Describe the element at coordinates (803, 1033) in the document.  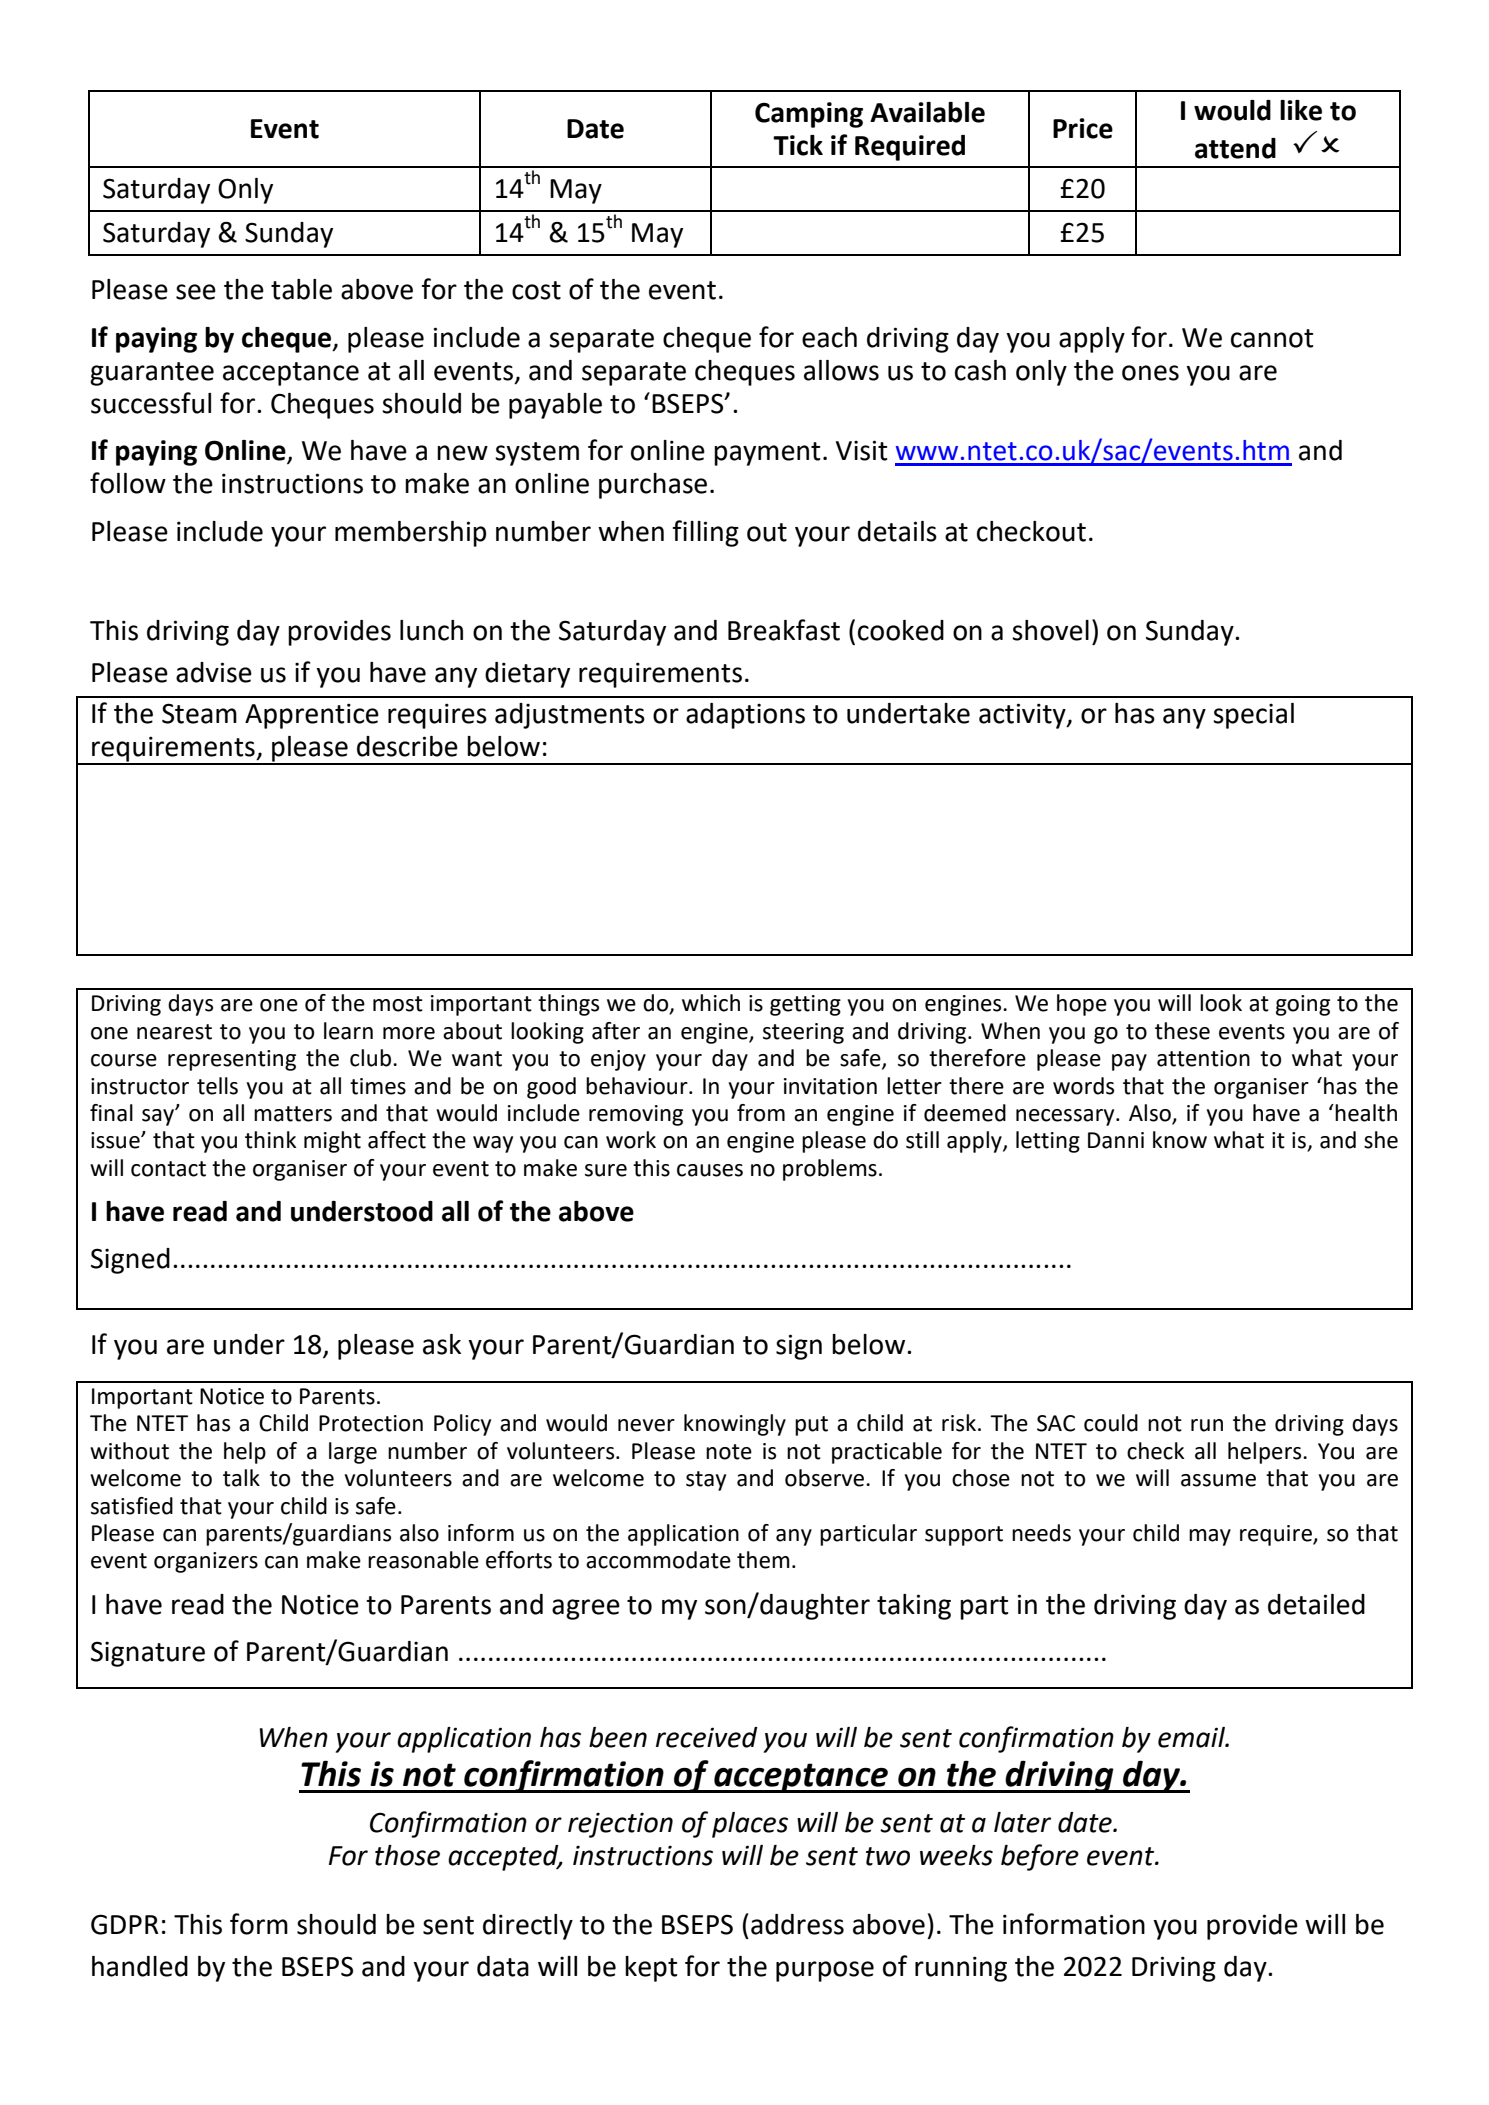
I see `steering` at that location.
